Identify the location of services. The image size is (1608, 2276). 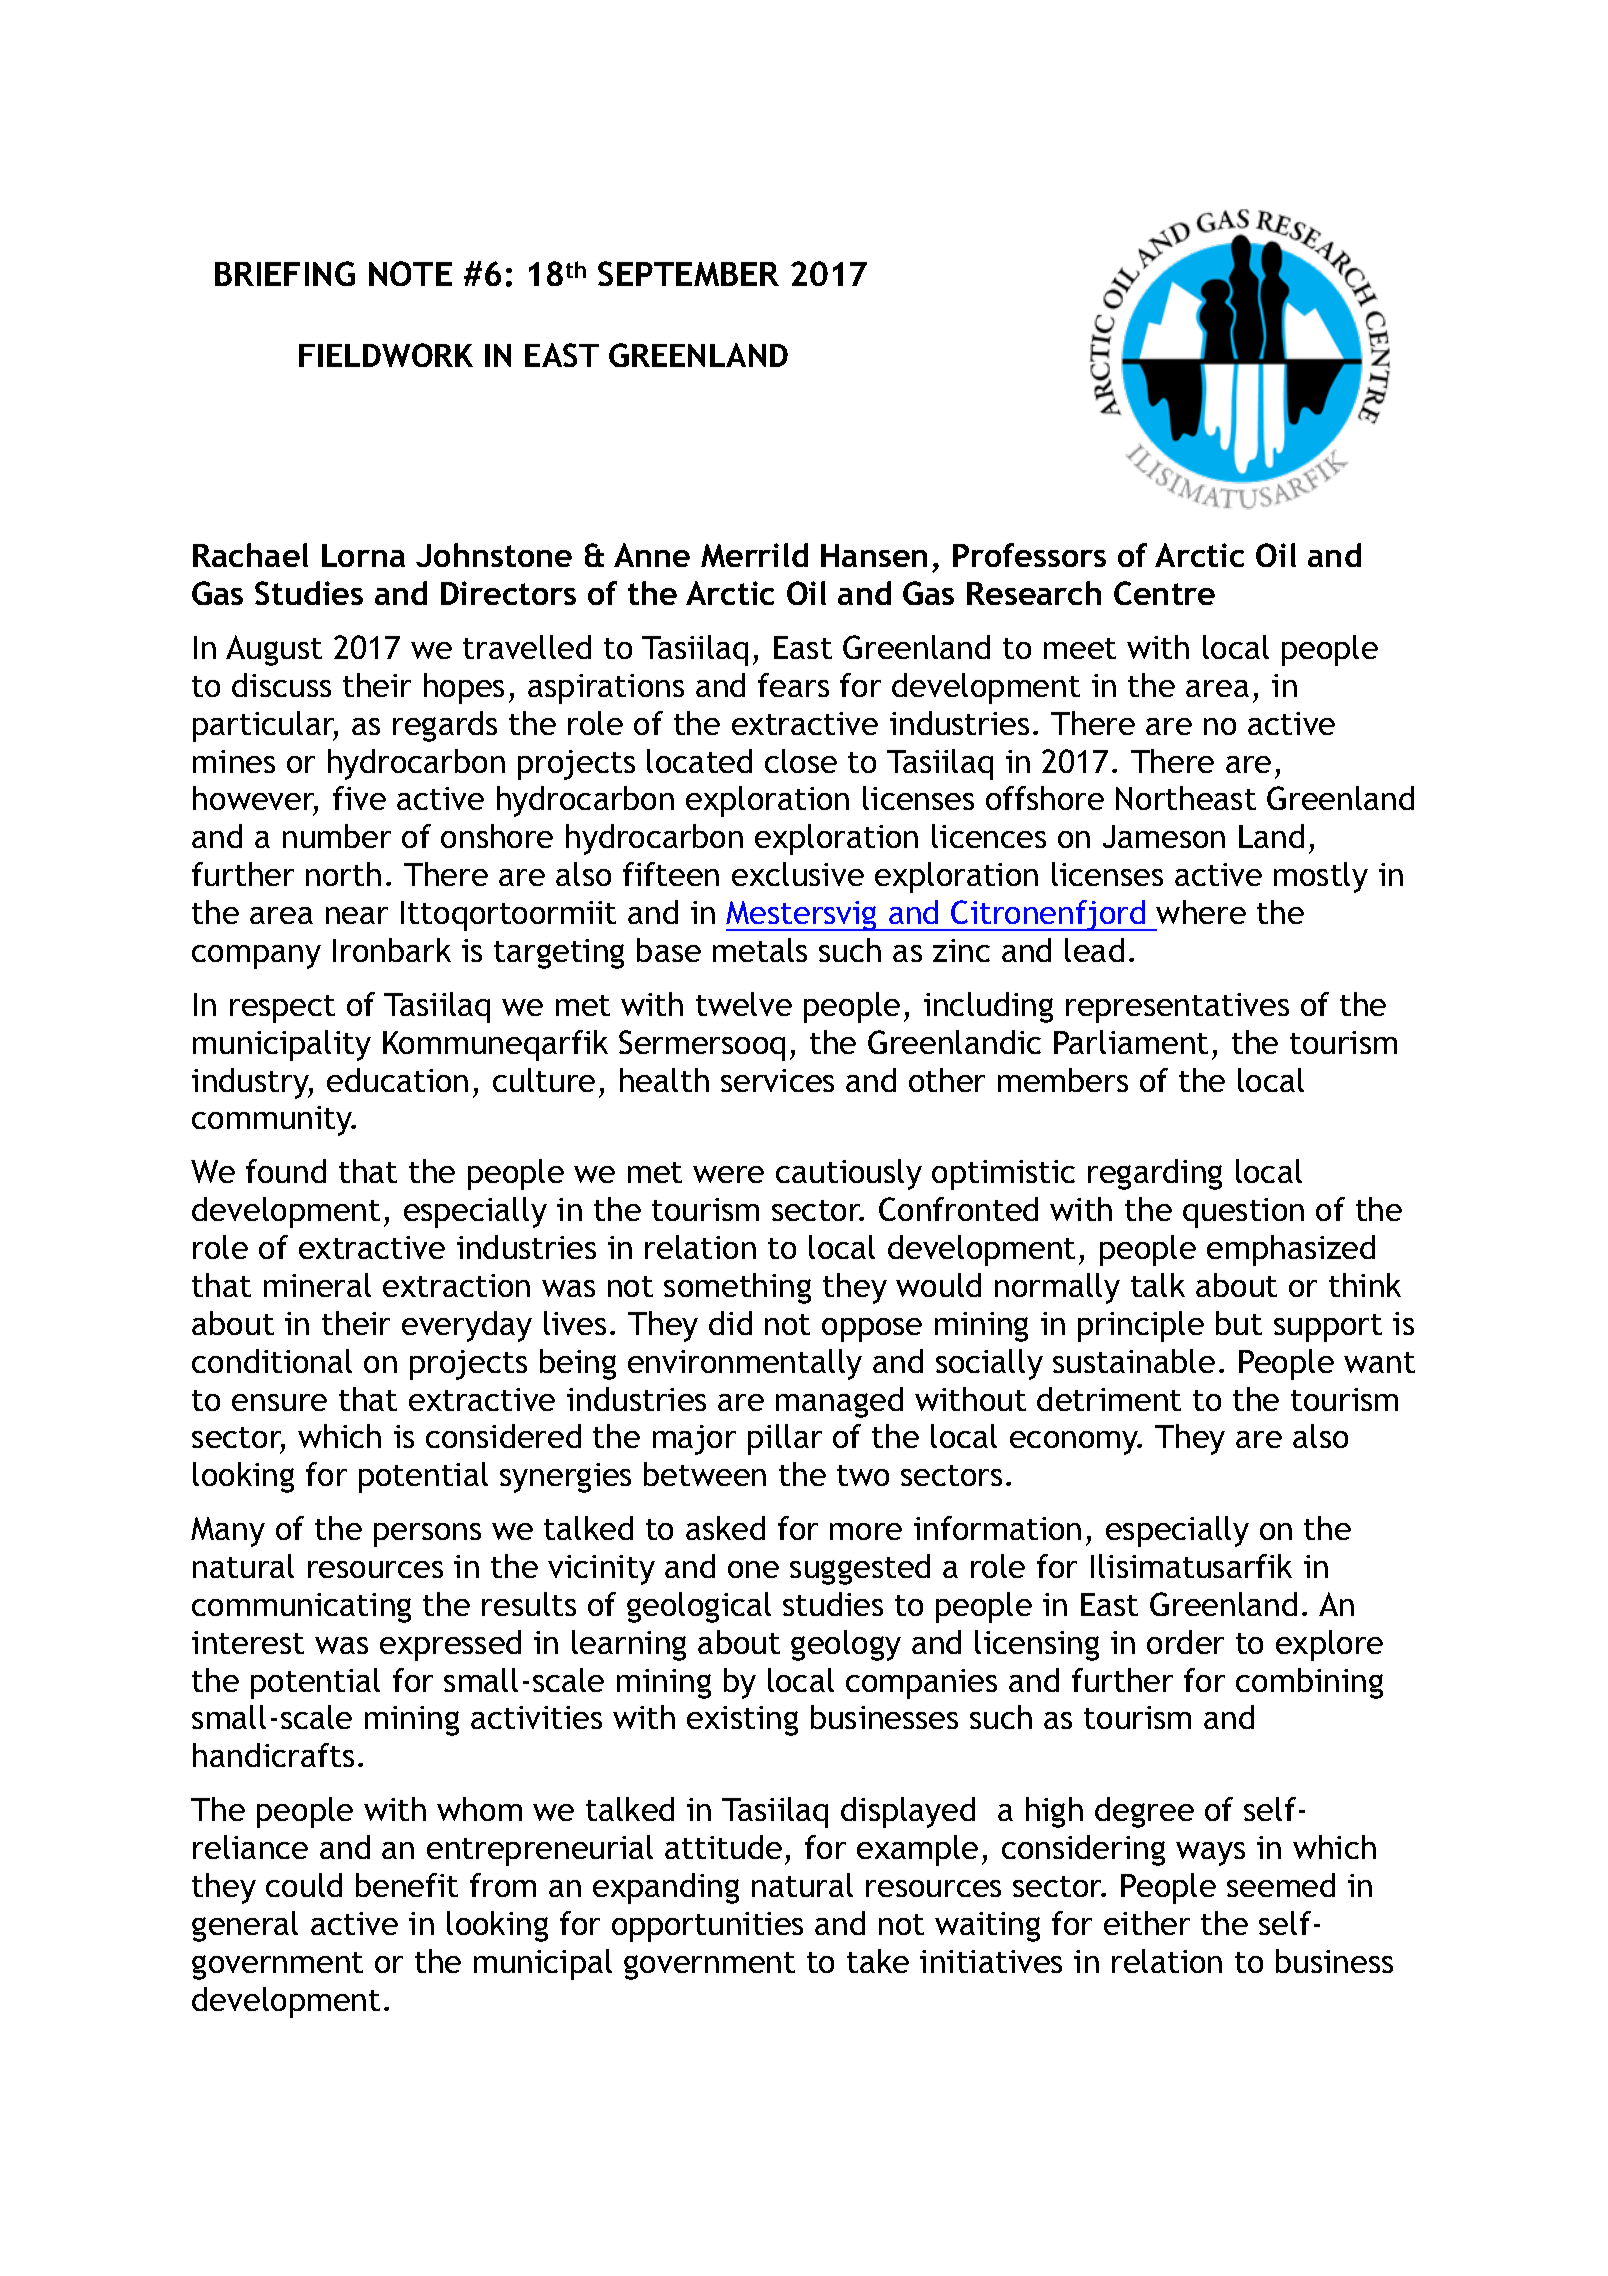
(777, 1080).
